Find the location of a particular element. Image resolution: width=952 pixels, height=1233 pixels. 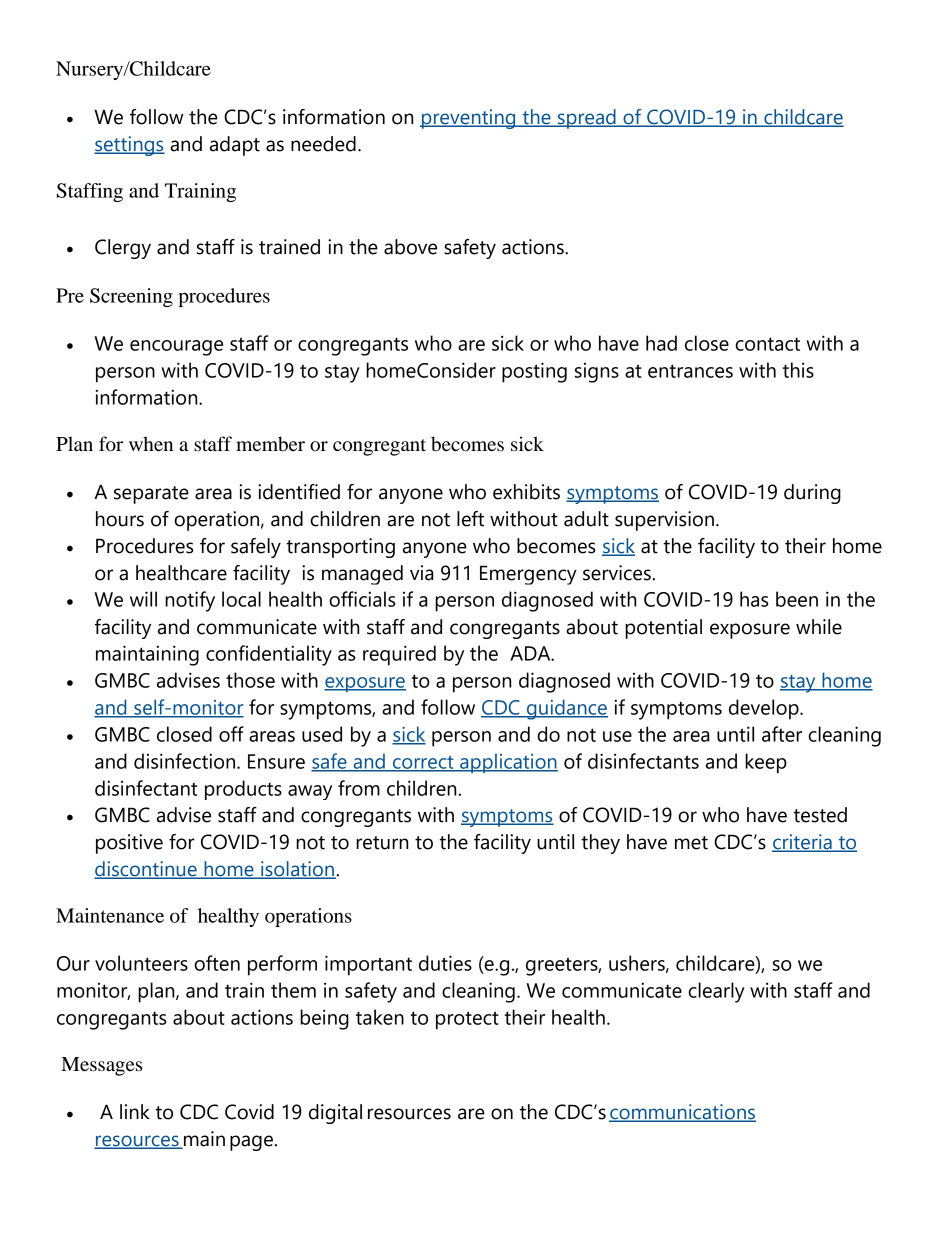

entrances is located at coordinates (690, 371).
